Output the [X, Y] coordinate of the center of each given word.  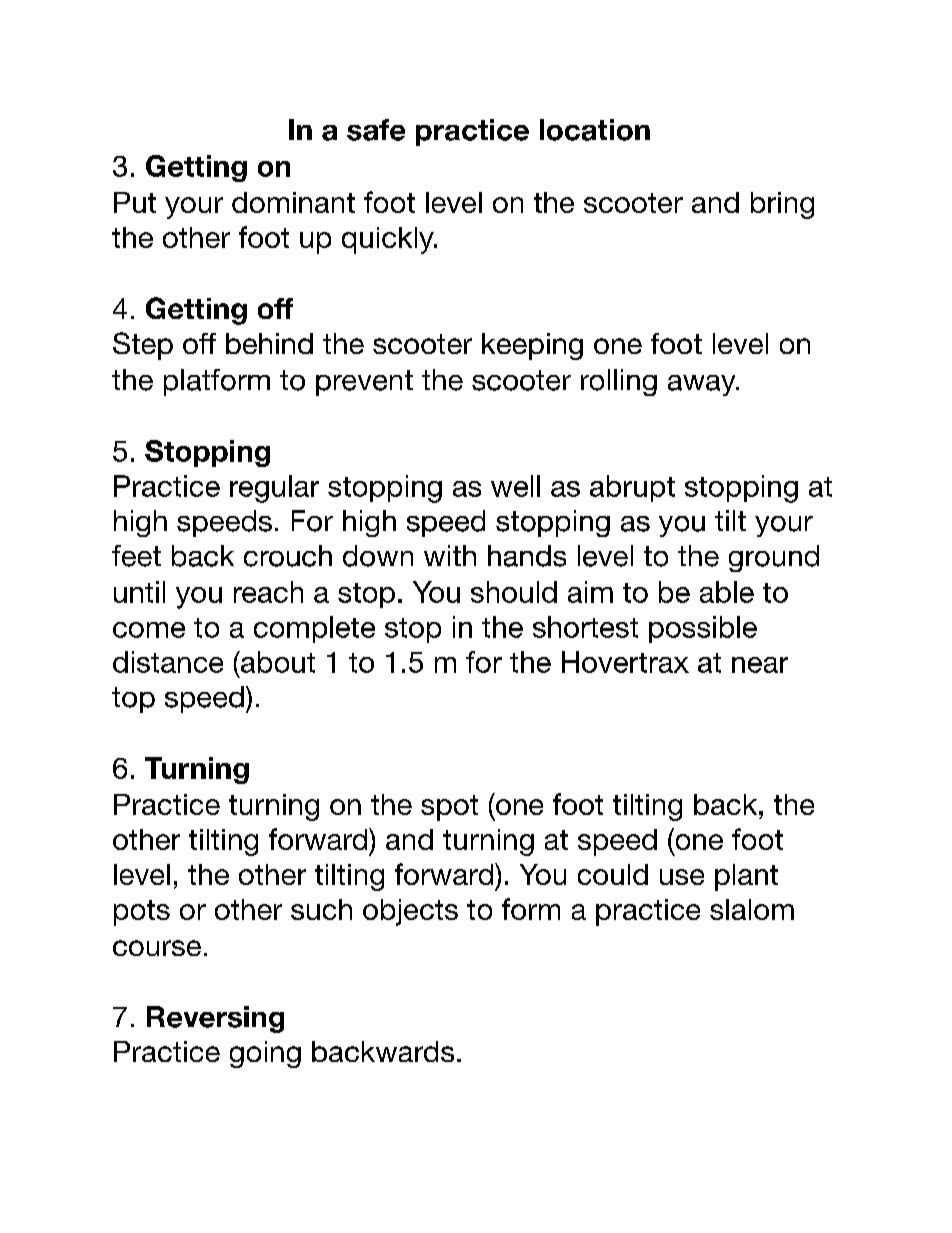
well [515, 486]
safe [376, 130]
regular [274, 489]
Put [135, 202]
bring [782, 205]
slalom [752, 909]
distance [168, 662]
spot [449, 808]
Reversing [215, 1019]
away [703, 385]
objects [410, 912]
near [760, 665]
